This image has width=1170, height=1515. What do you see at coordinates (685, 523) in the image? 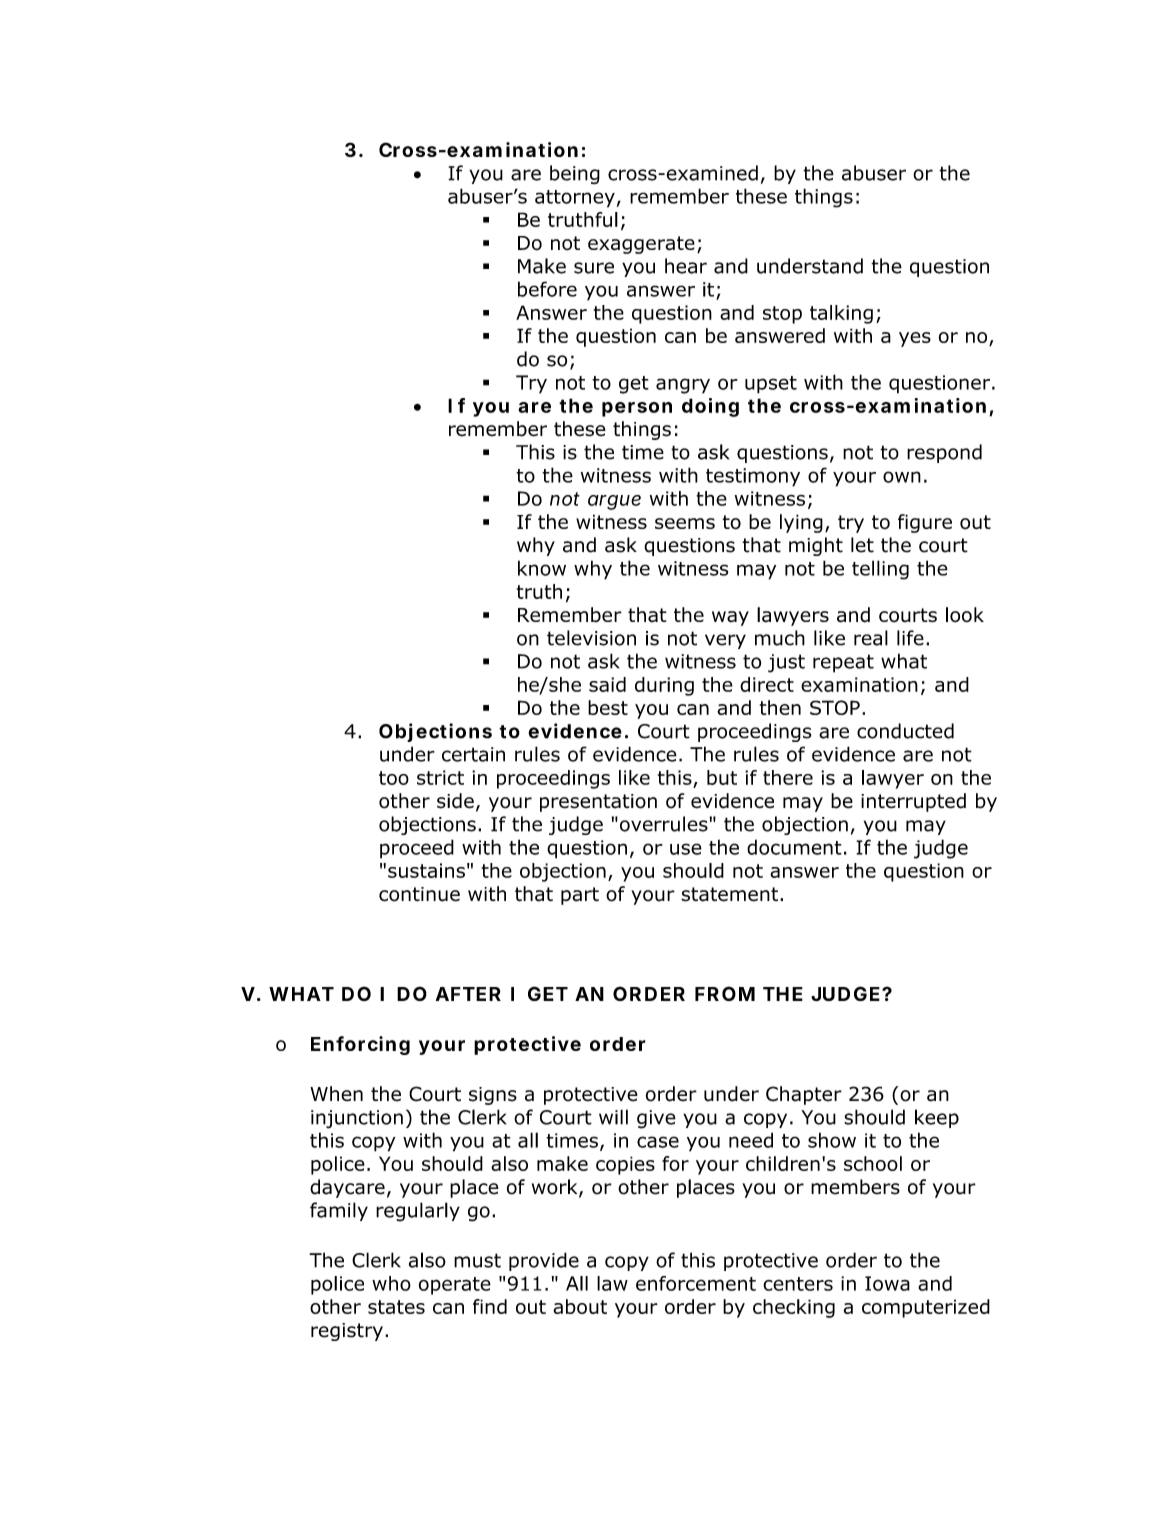
I see `seems` at bounding box center [685, 523].
